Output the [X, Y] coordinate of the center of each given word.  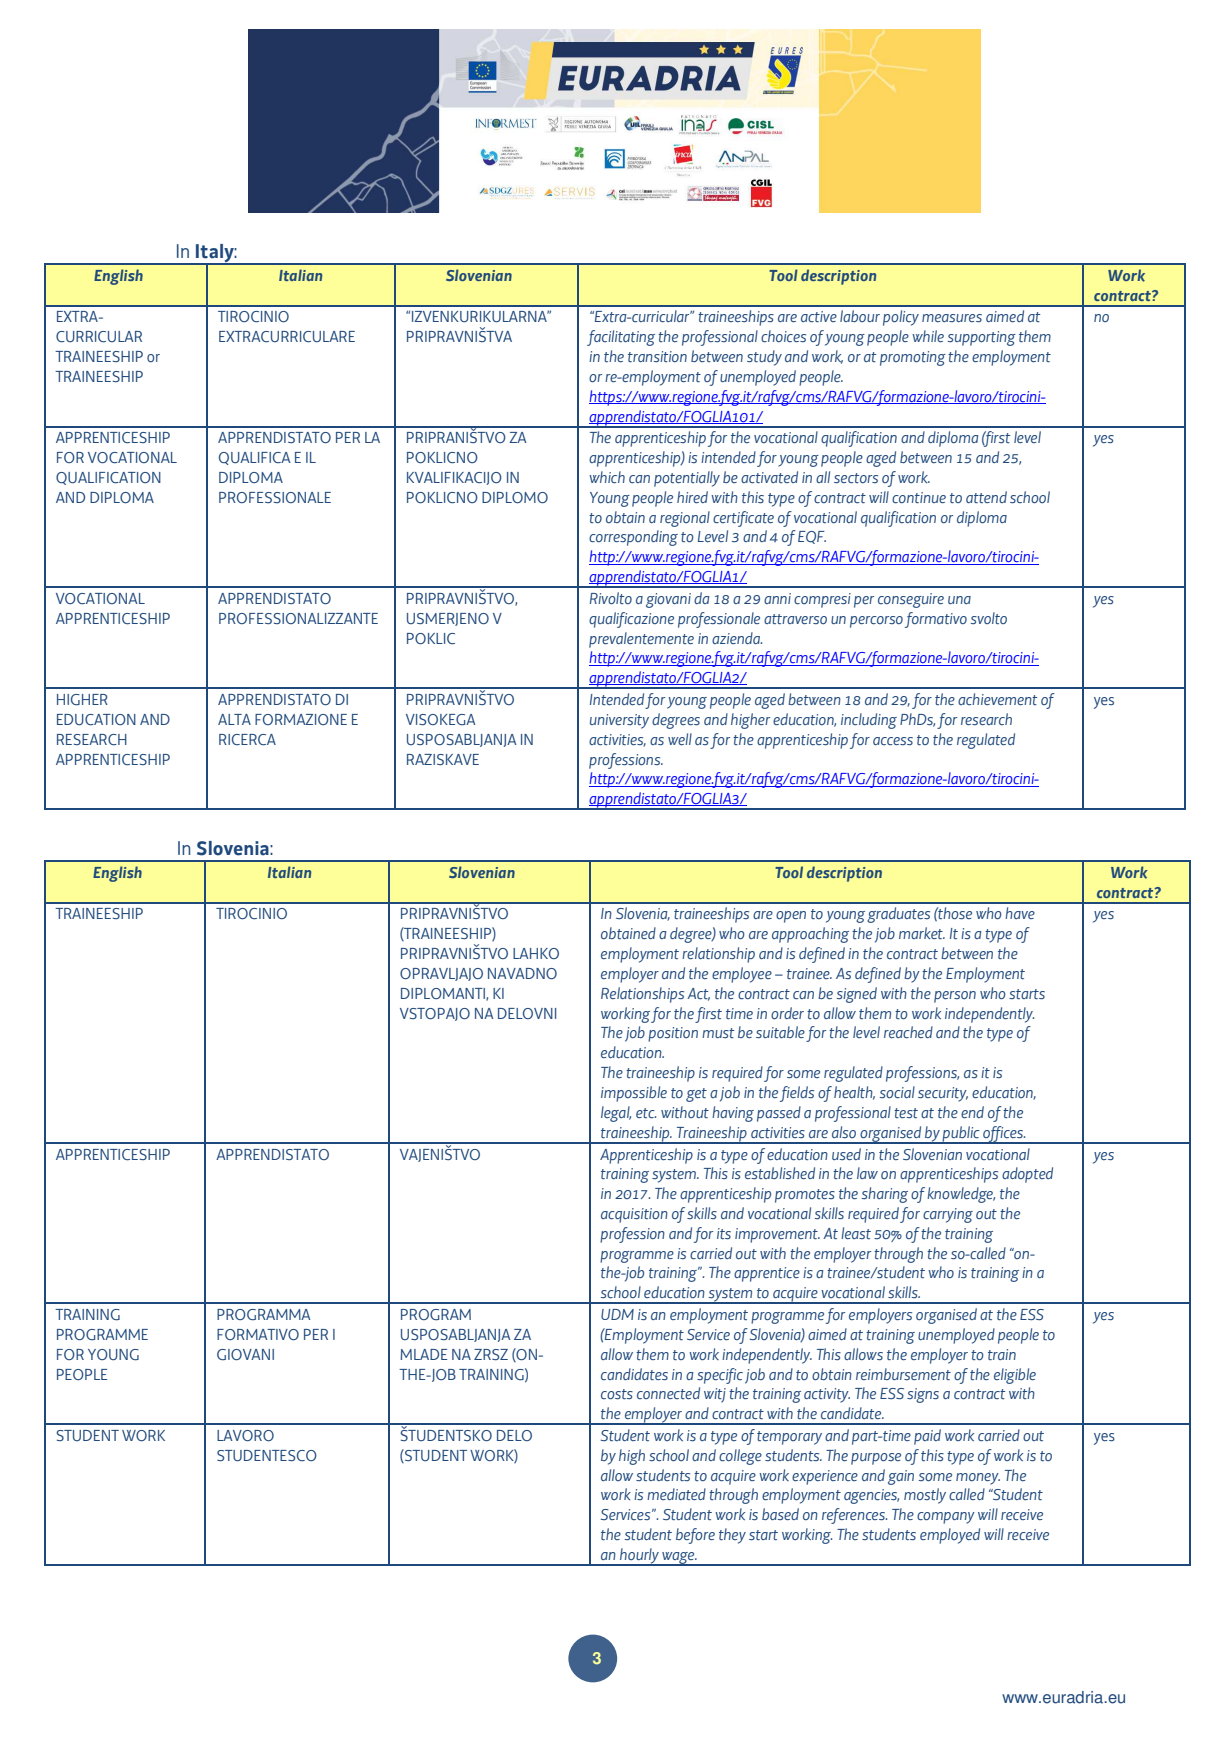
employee [742, 975]
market [922, 933]
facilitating [621, 338]
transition [657, 356]
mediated [676, 1494]
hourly [639, 1557]
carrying [948, 1215]
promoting [913, 358]
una [959, 600]
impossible [634, 1094]
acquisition [634, 1215]
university [619, 721]
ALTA [234, 719]
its [724, 1233]
